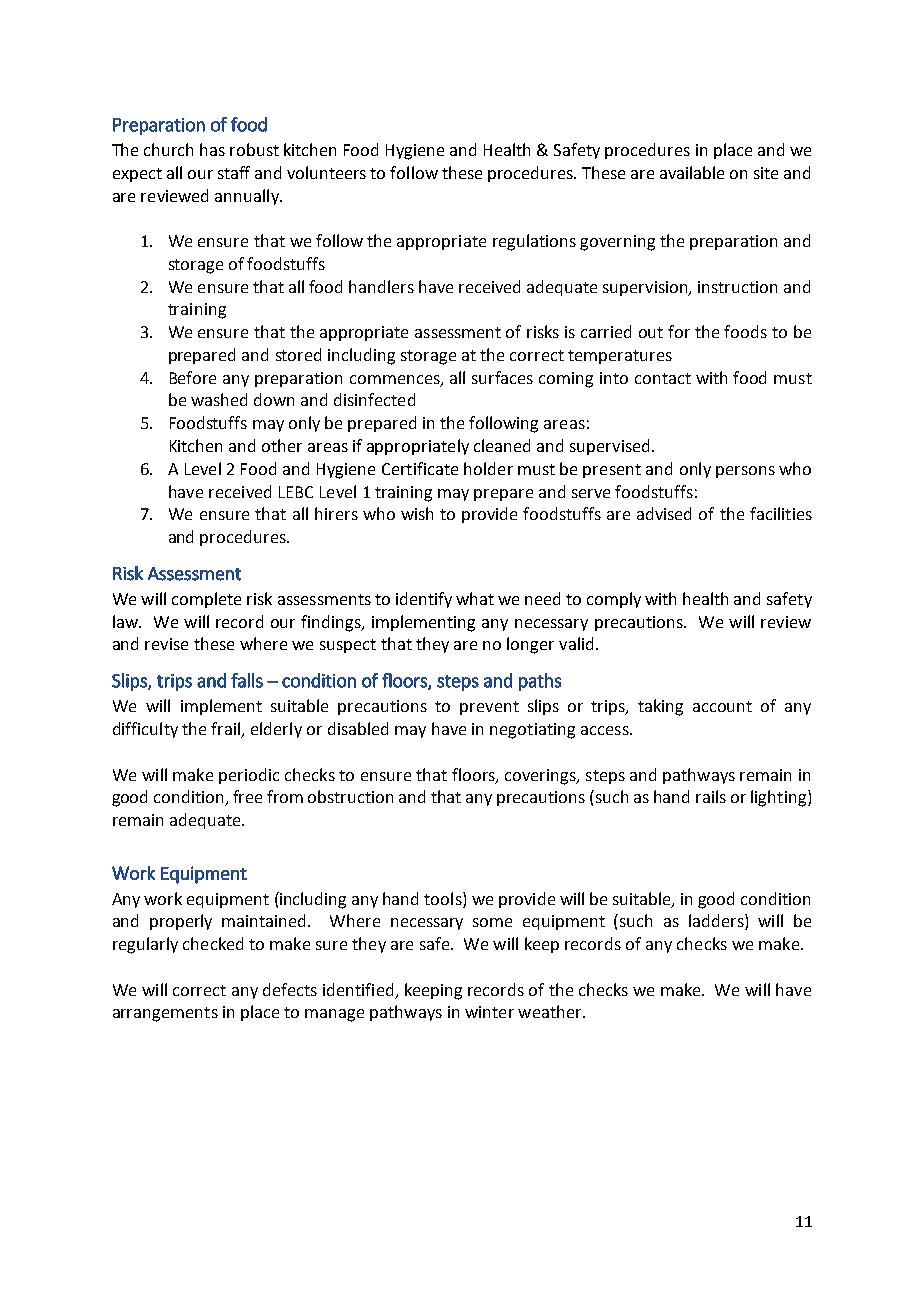 The image size is (924, 1308). I want to click on prevent, so click(489, 708).
